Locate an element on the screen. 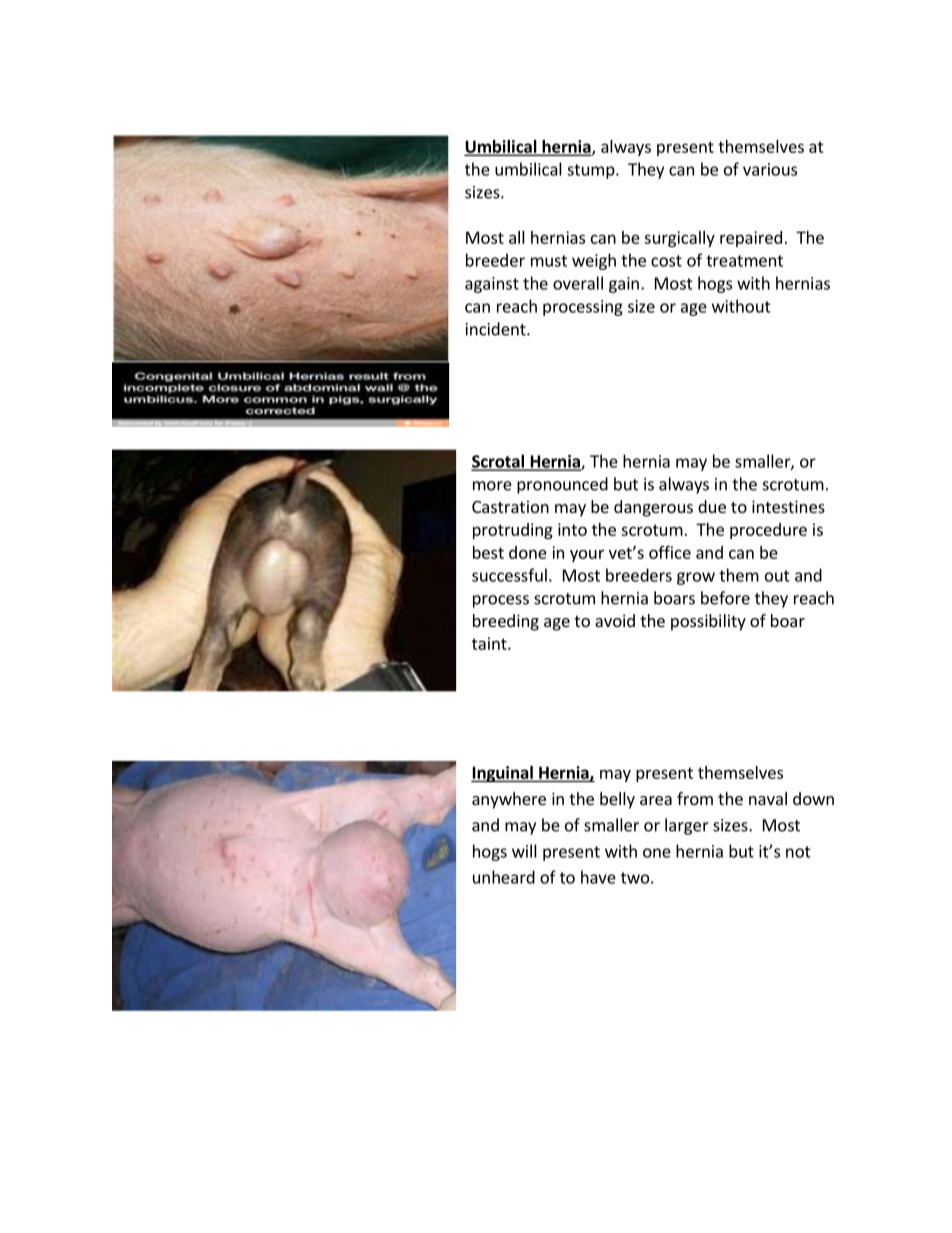 This screenshot has height=1233, width=952. intestines is located at coordinates (788, 506).
